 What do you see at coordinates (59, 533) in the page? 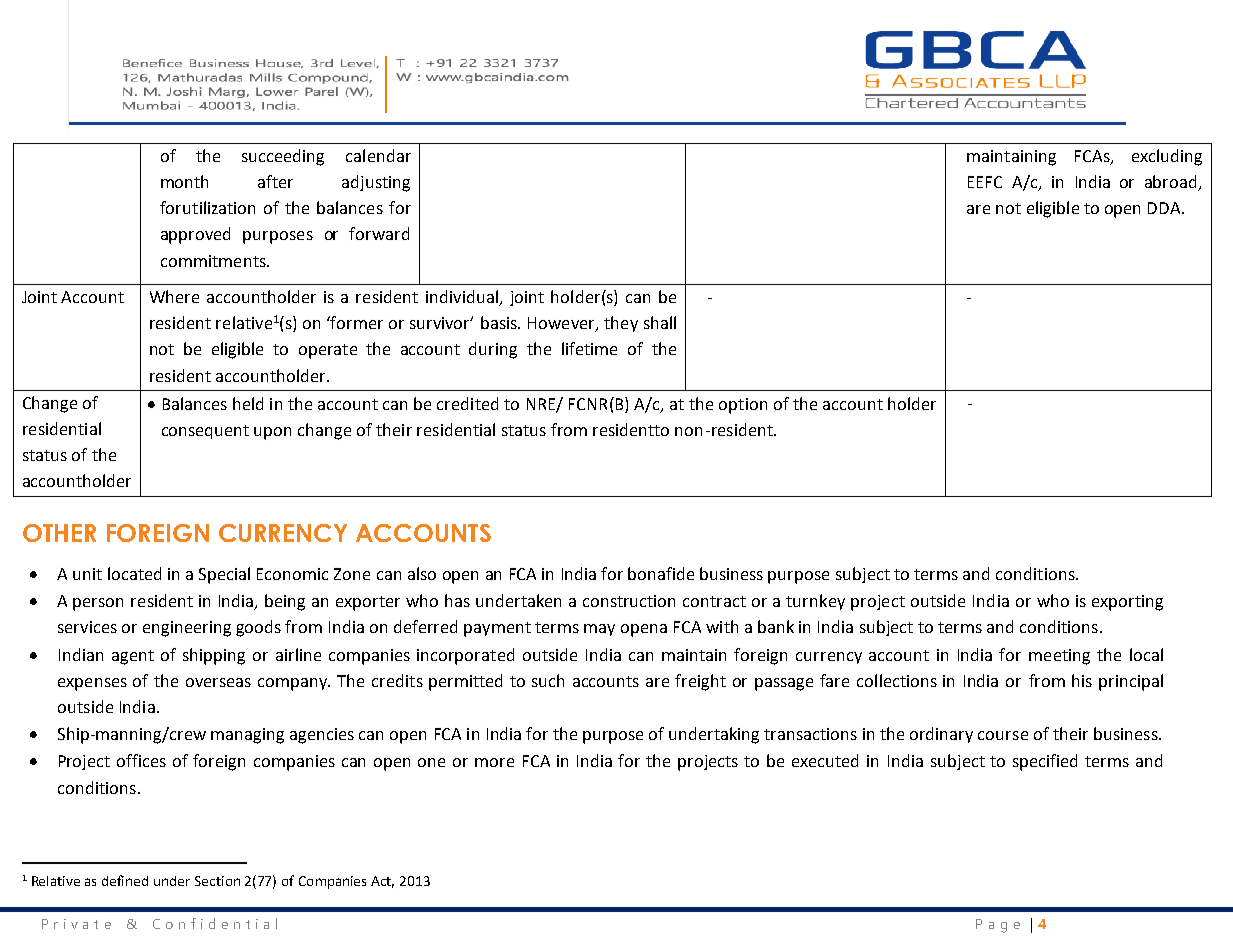
I see `OTHER` at bounding box center [59, 533].
